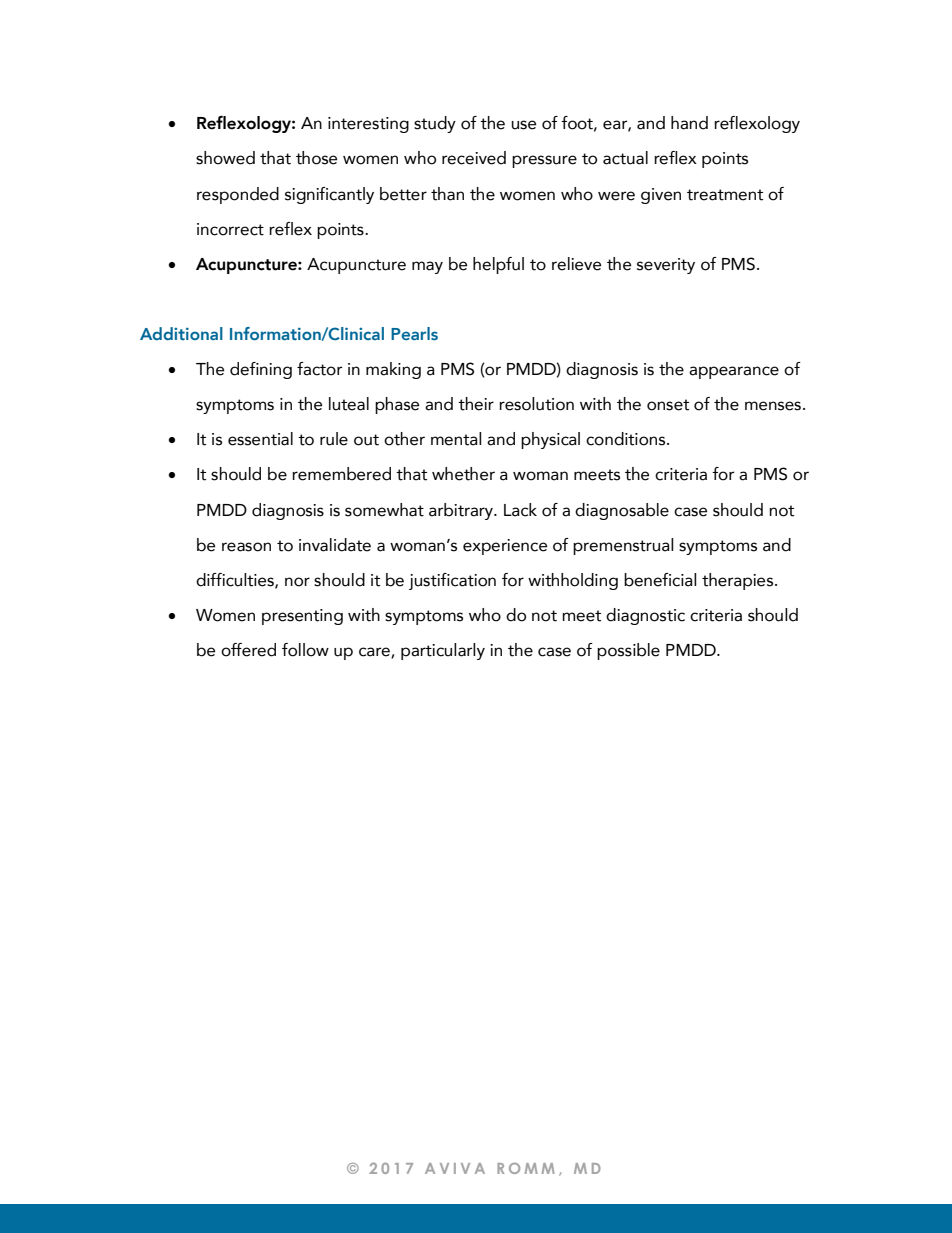 Image resolution: width=952 pixels, height=1233 pixels. I want to click on received, so click(474, 158).
